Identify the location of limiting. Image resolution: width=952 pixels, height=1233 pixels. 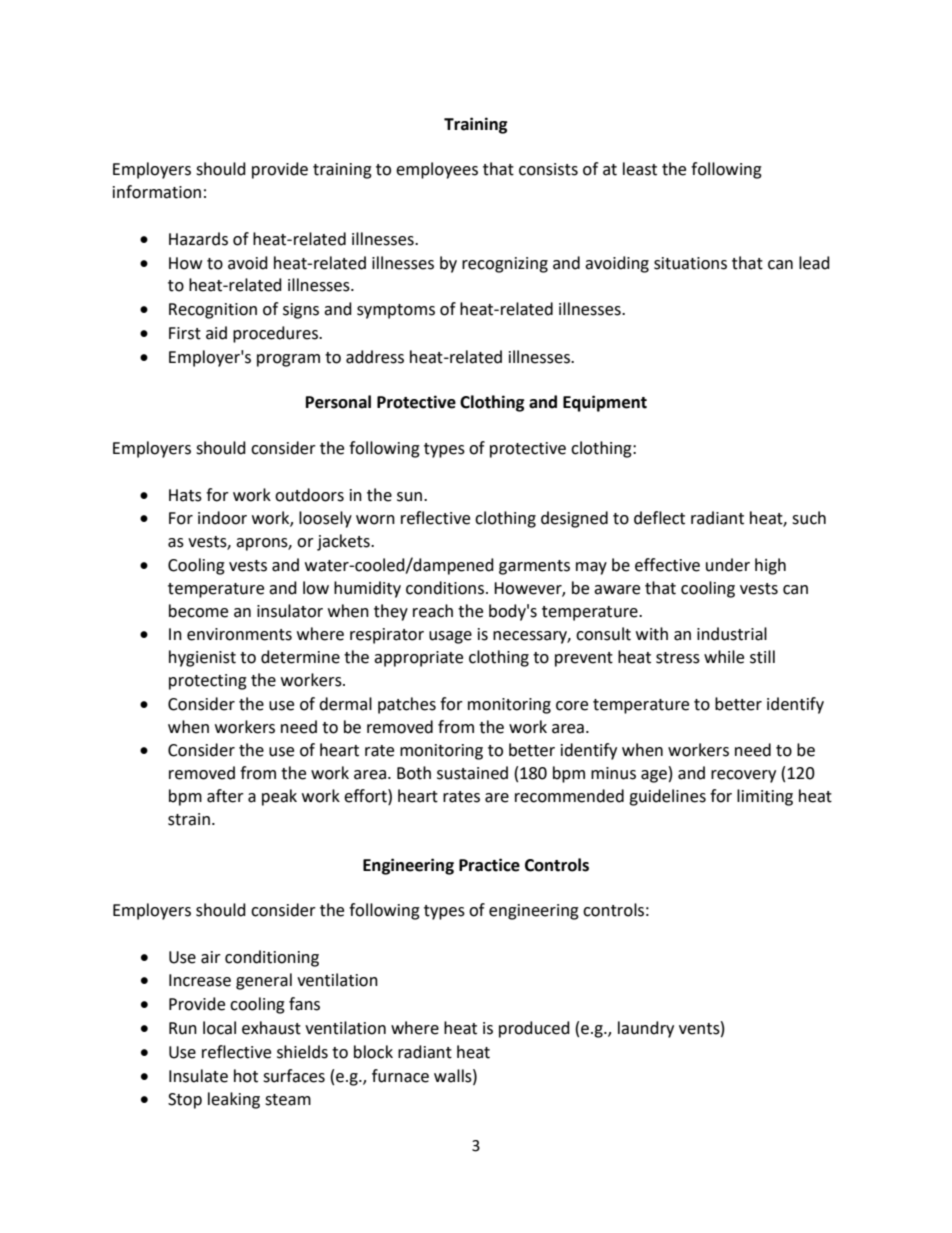
(765, 797).
